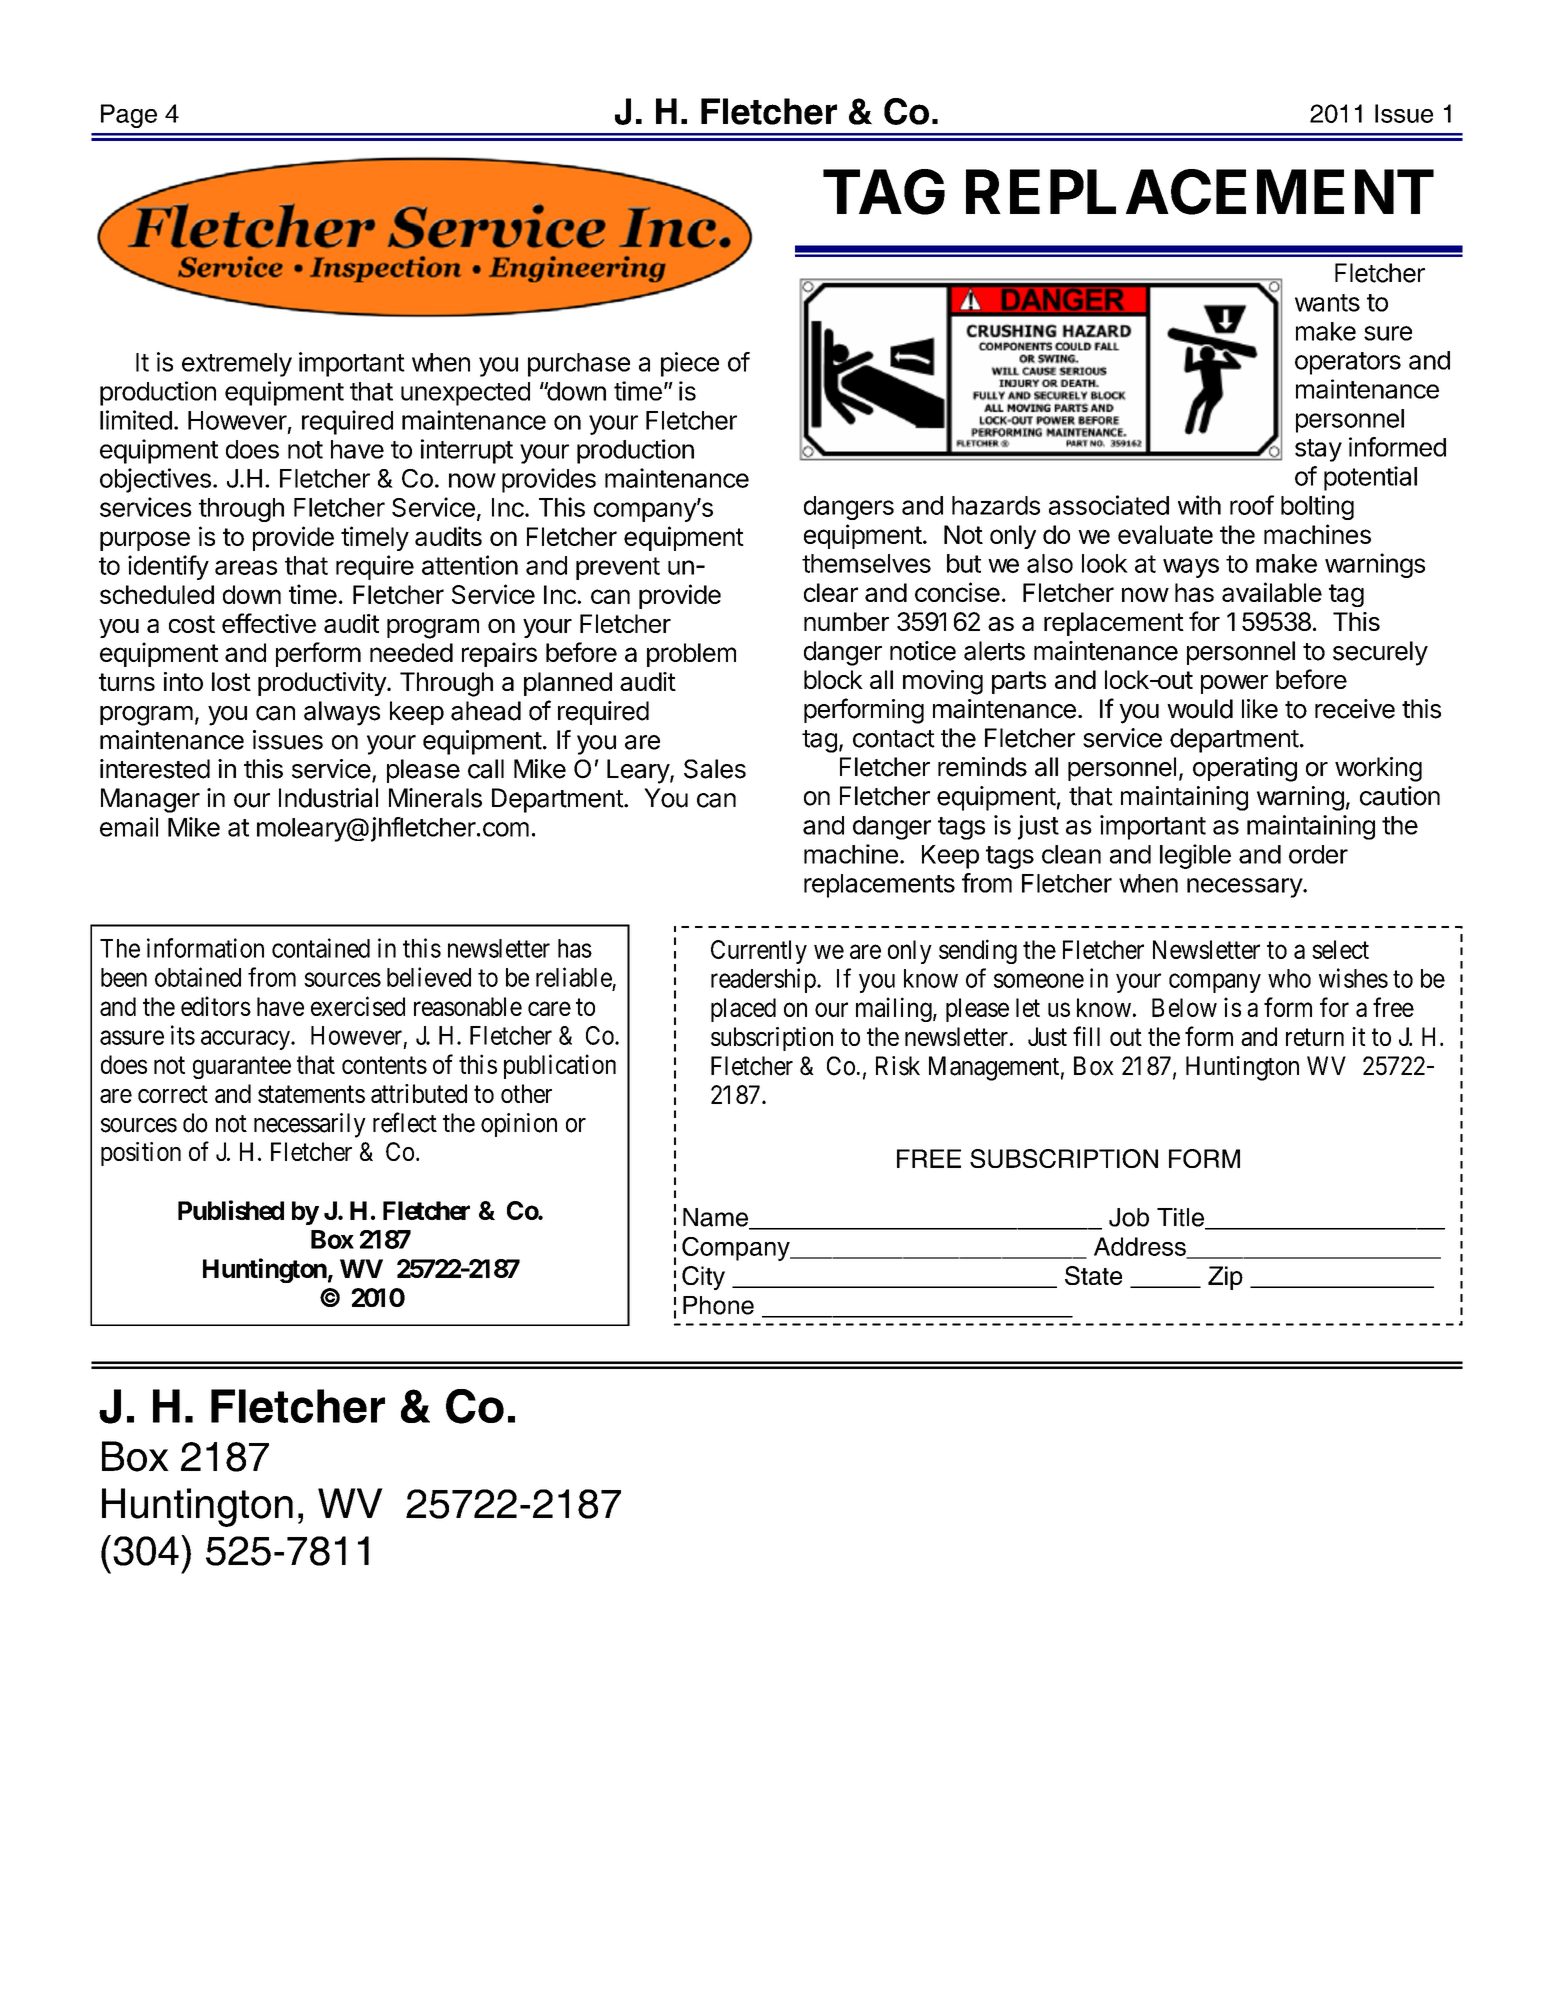 This document has width=1554, height=2011. Describe the element at coordinates (246, 567) in the document. I see `areas` at that location.
